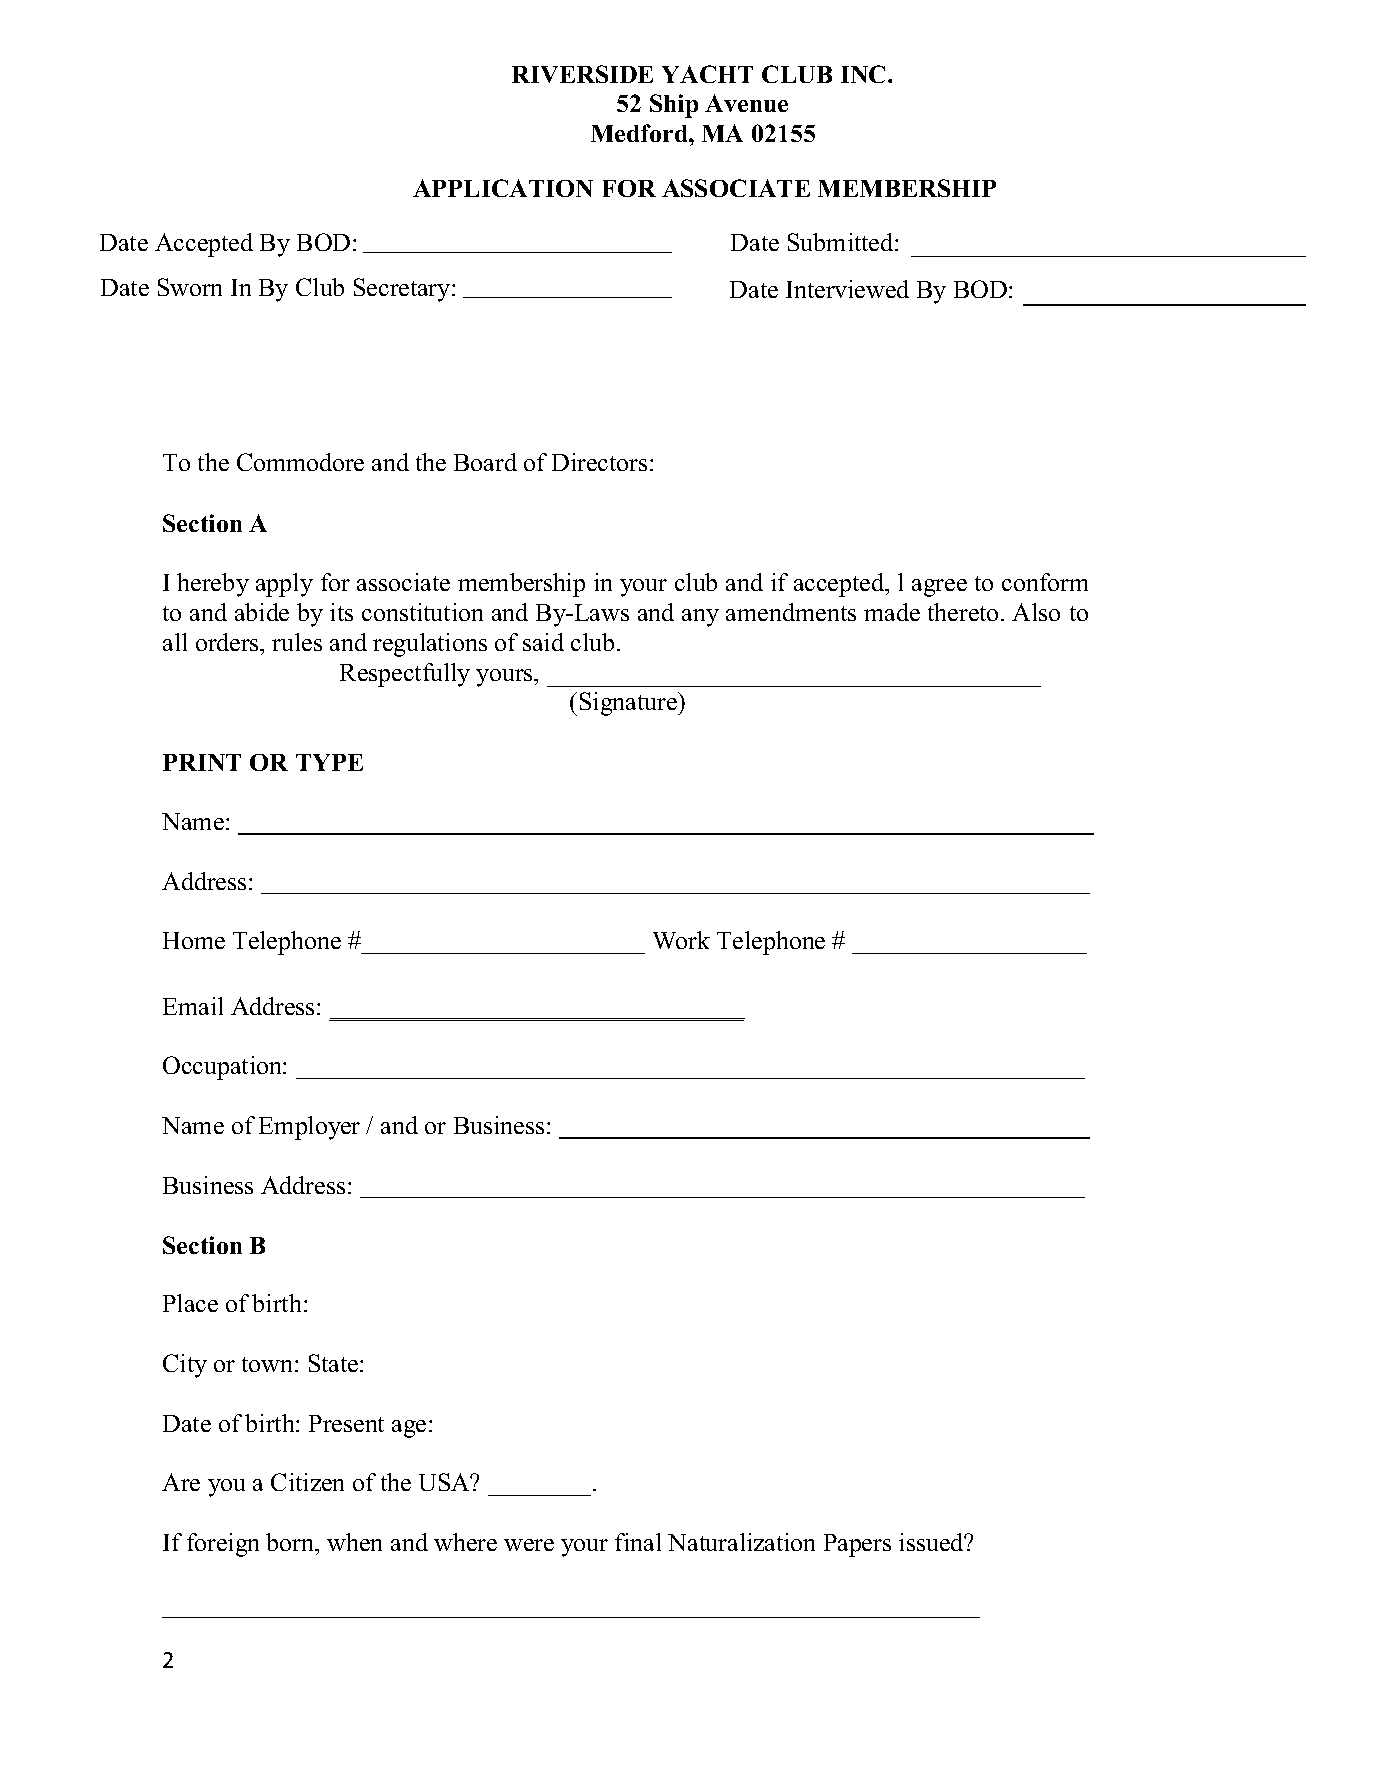  Describe the element at coordinates (307, 1482) in the screenshot. I see `Citizen` at that location.
